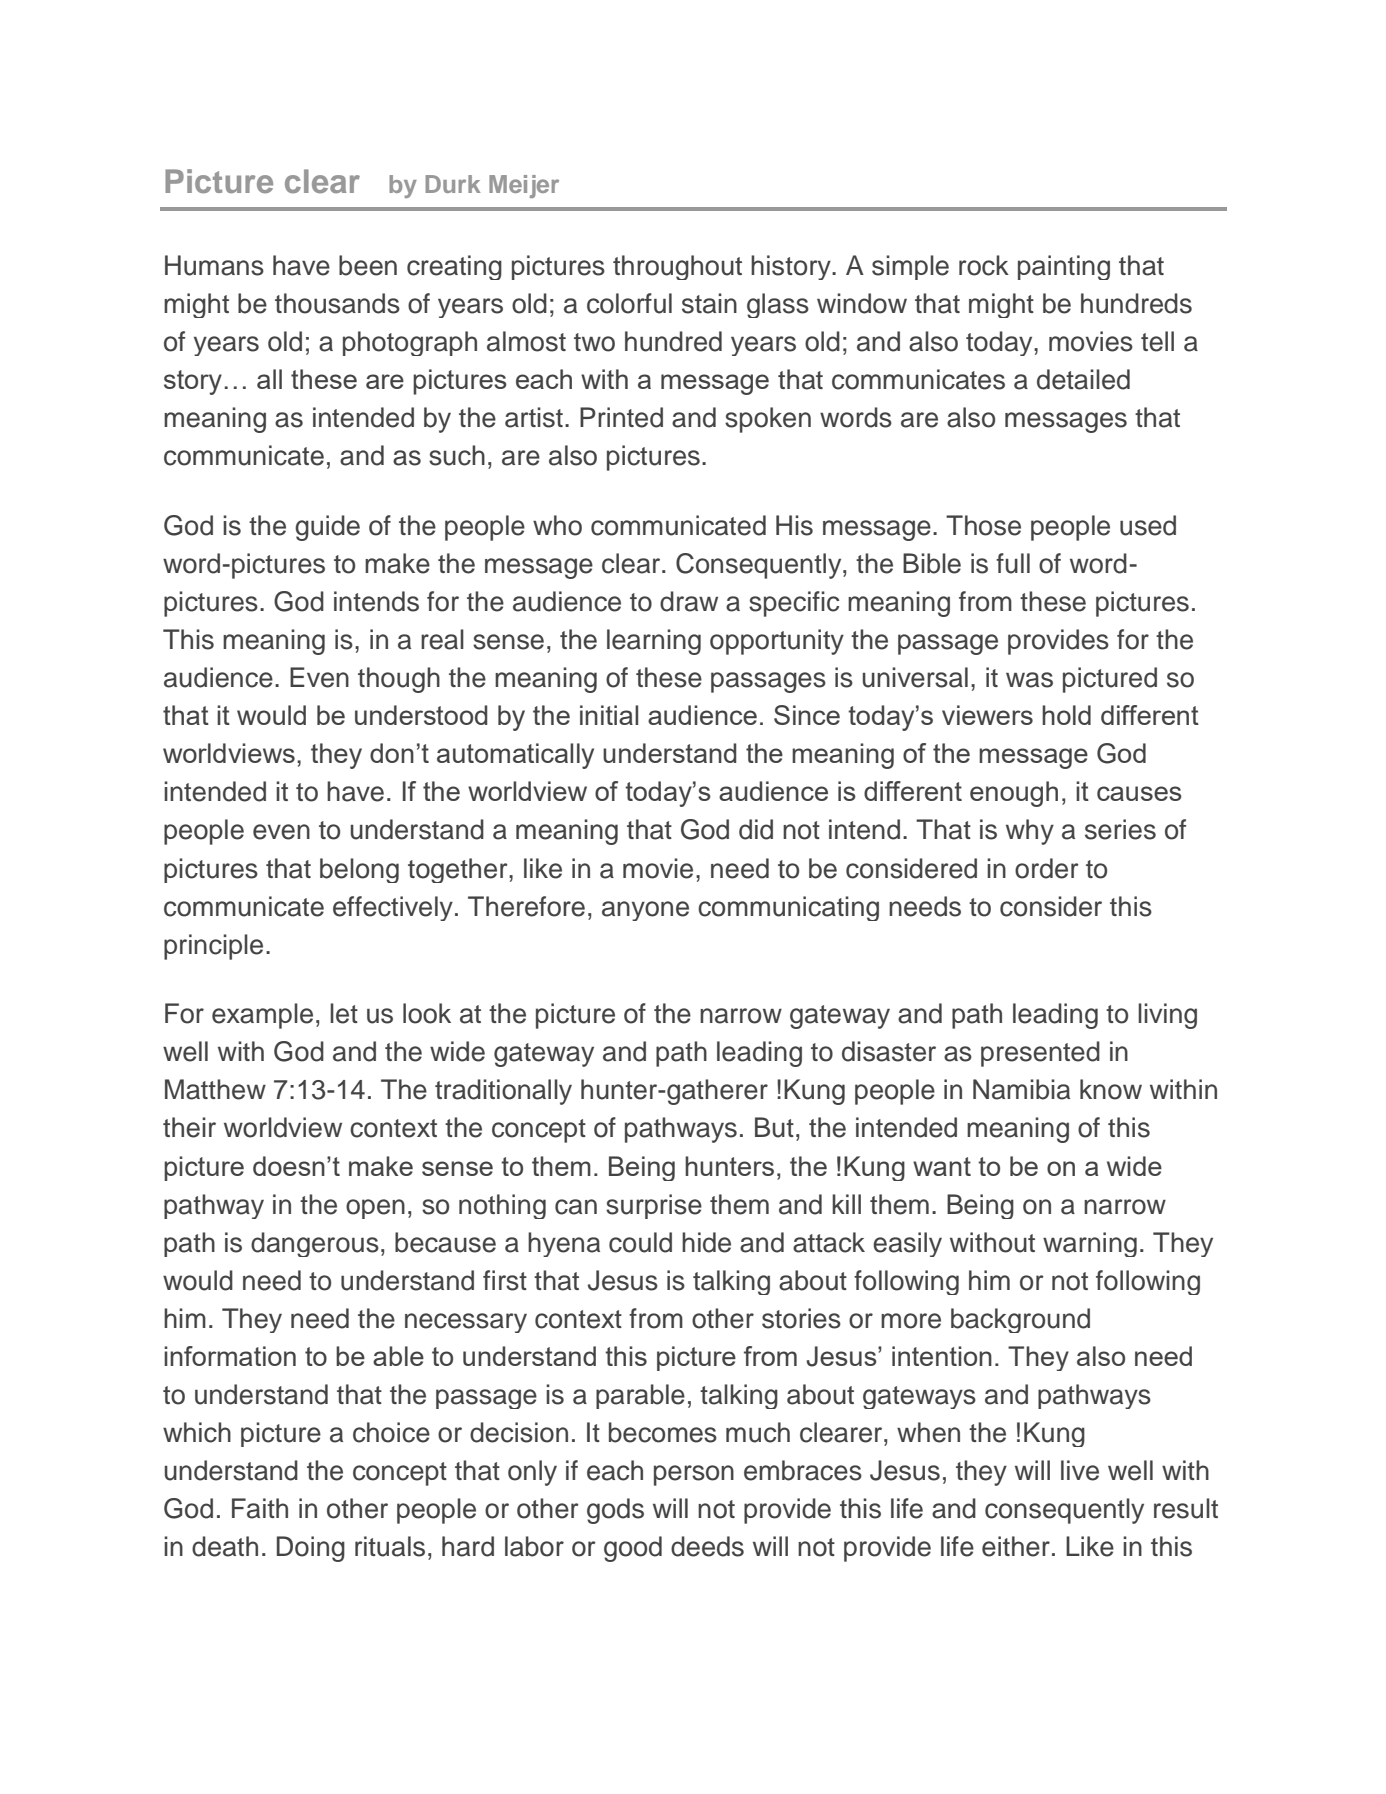 The image size is (1386, 1794). What do you see at coordinates (774, 1127) in the screenshot?
I see `But` at bounding box center [774, 1127].
